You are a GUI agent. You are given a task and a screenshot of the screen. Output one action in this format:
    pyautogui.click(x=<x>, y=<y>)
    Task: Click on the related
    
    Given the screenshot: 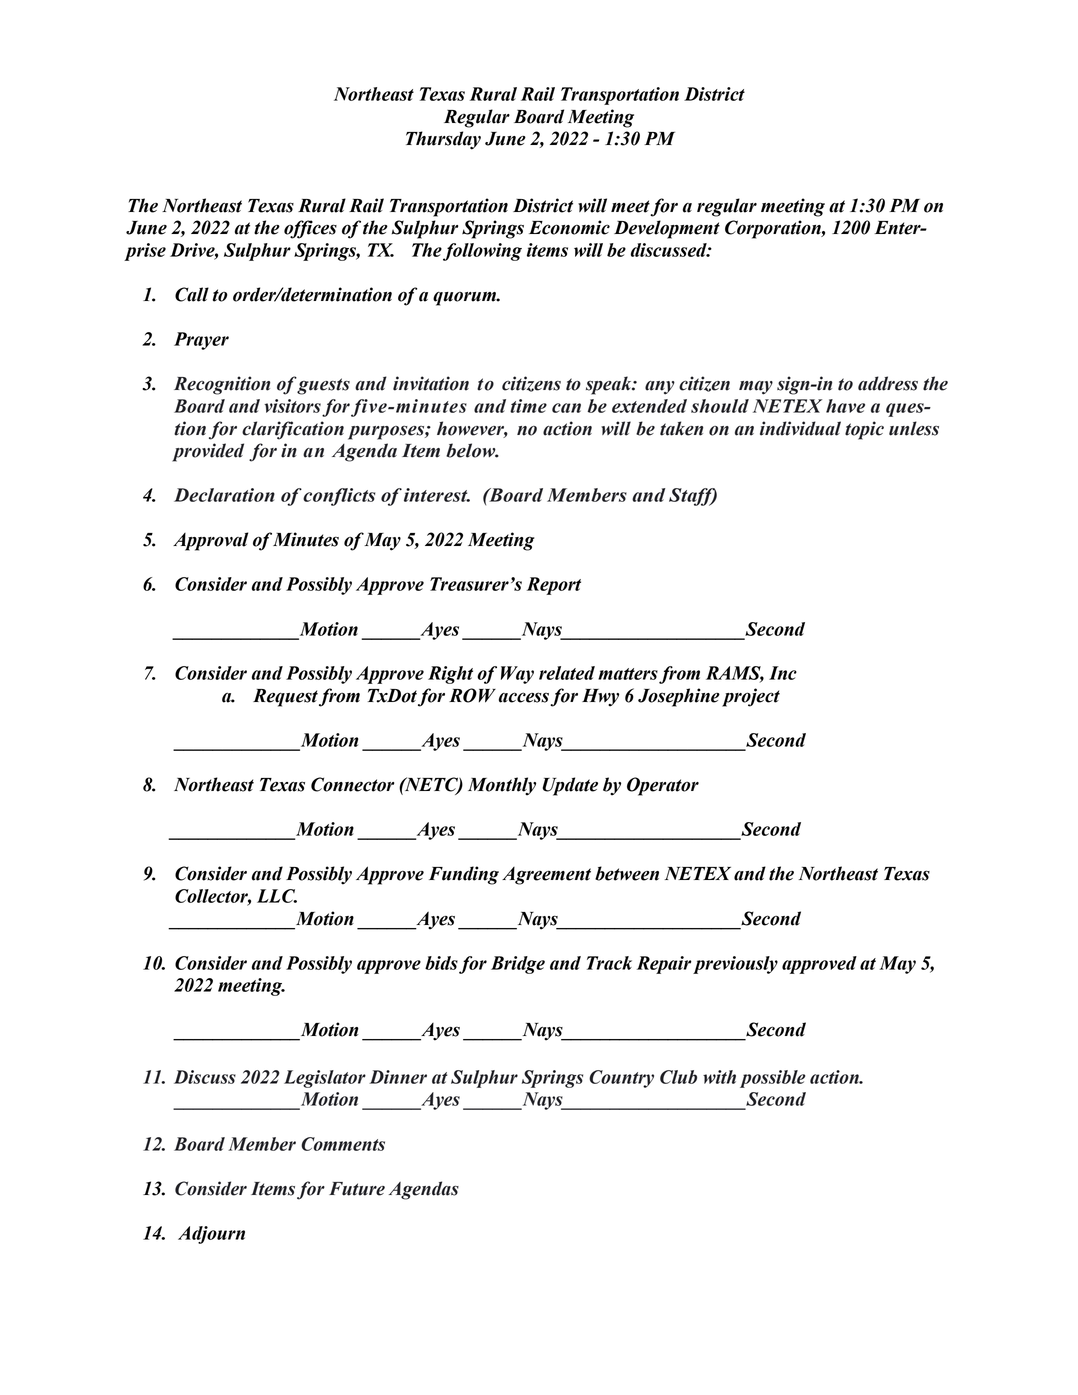 What is the action you would take?
    pyautogui.click(x=567, y=673)
